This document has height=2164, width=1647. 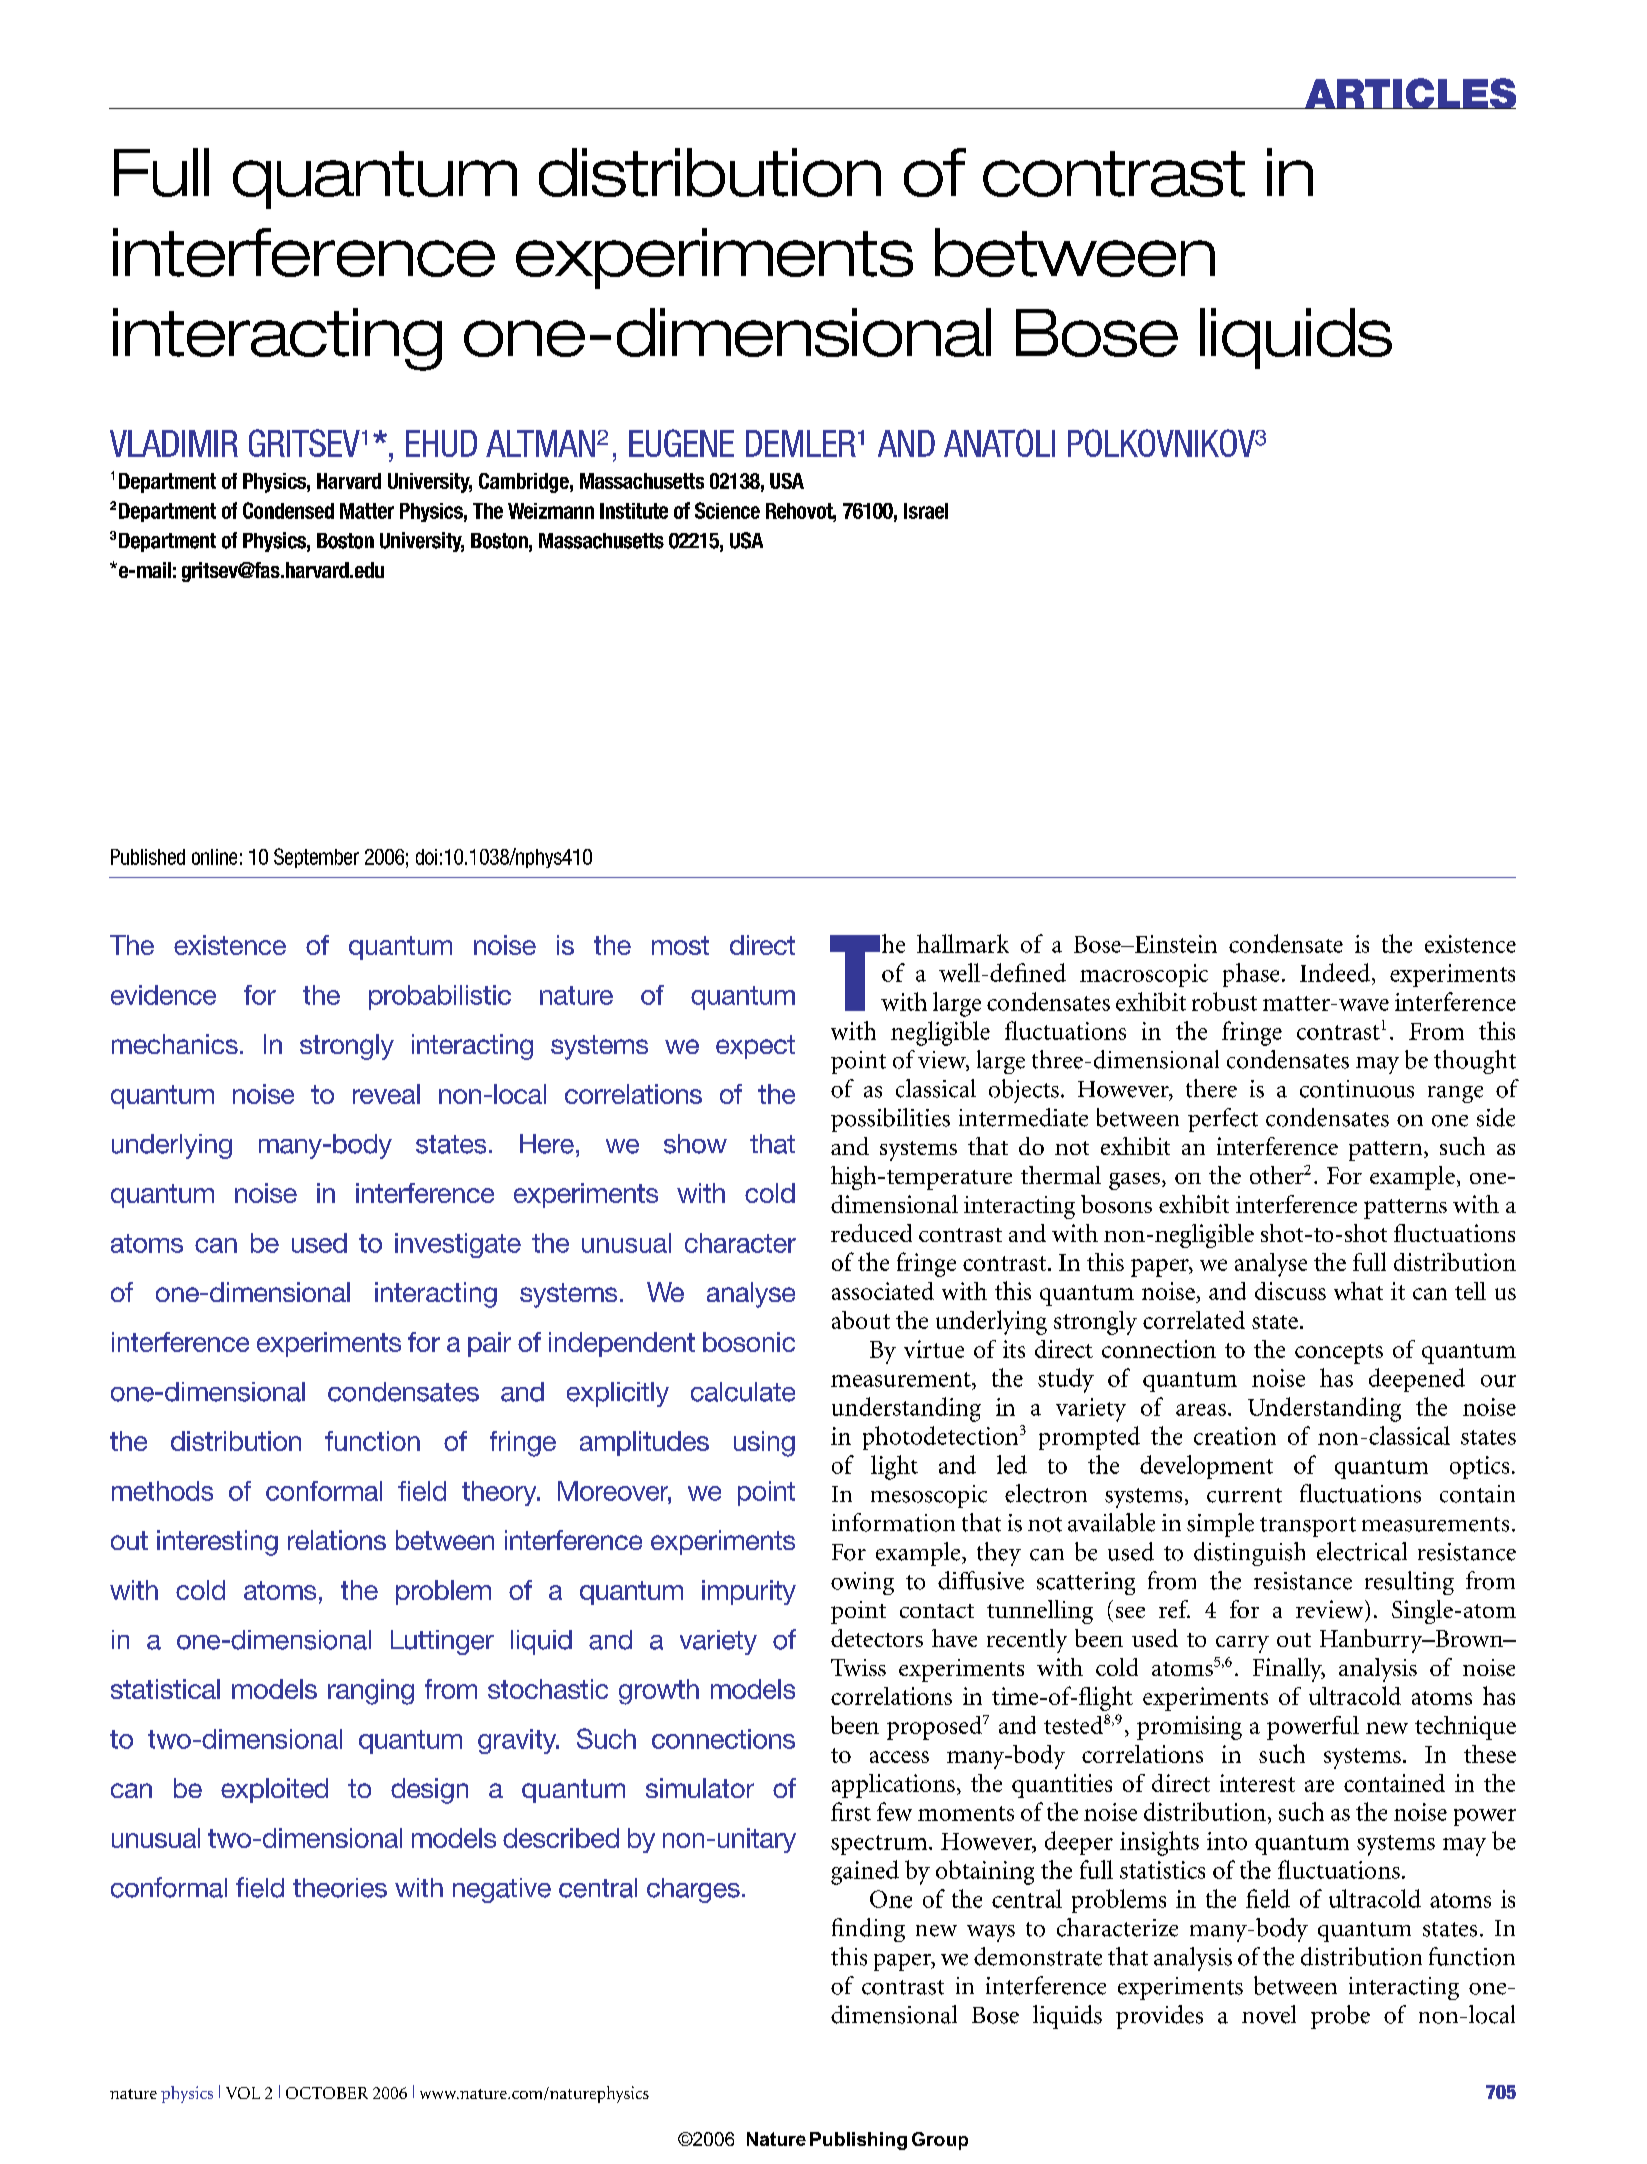 What do you see at coordinates (1409, 93) in the document?
I see `ARTICLES` at bounding box center [1409, 93].
